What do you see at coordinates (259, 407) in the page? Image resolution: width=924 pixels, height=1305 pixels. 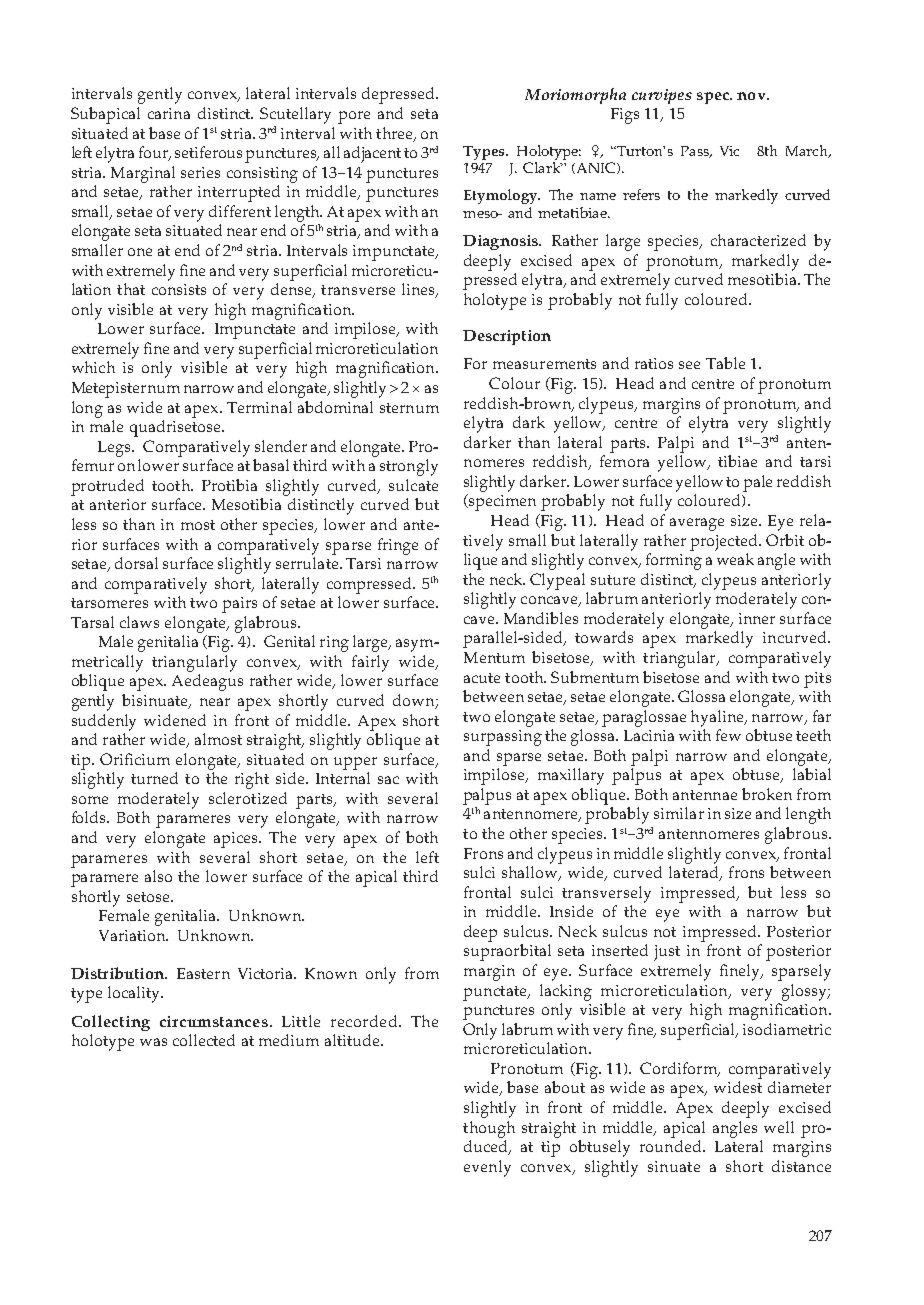 I see `Terminal` at bounding box center [259, 407].
